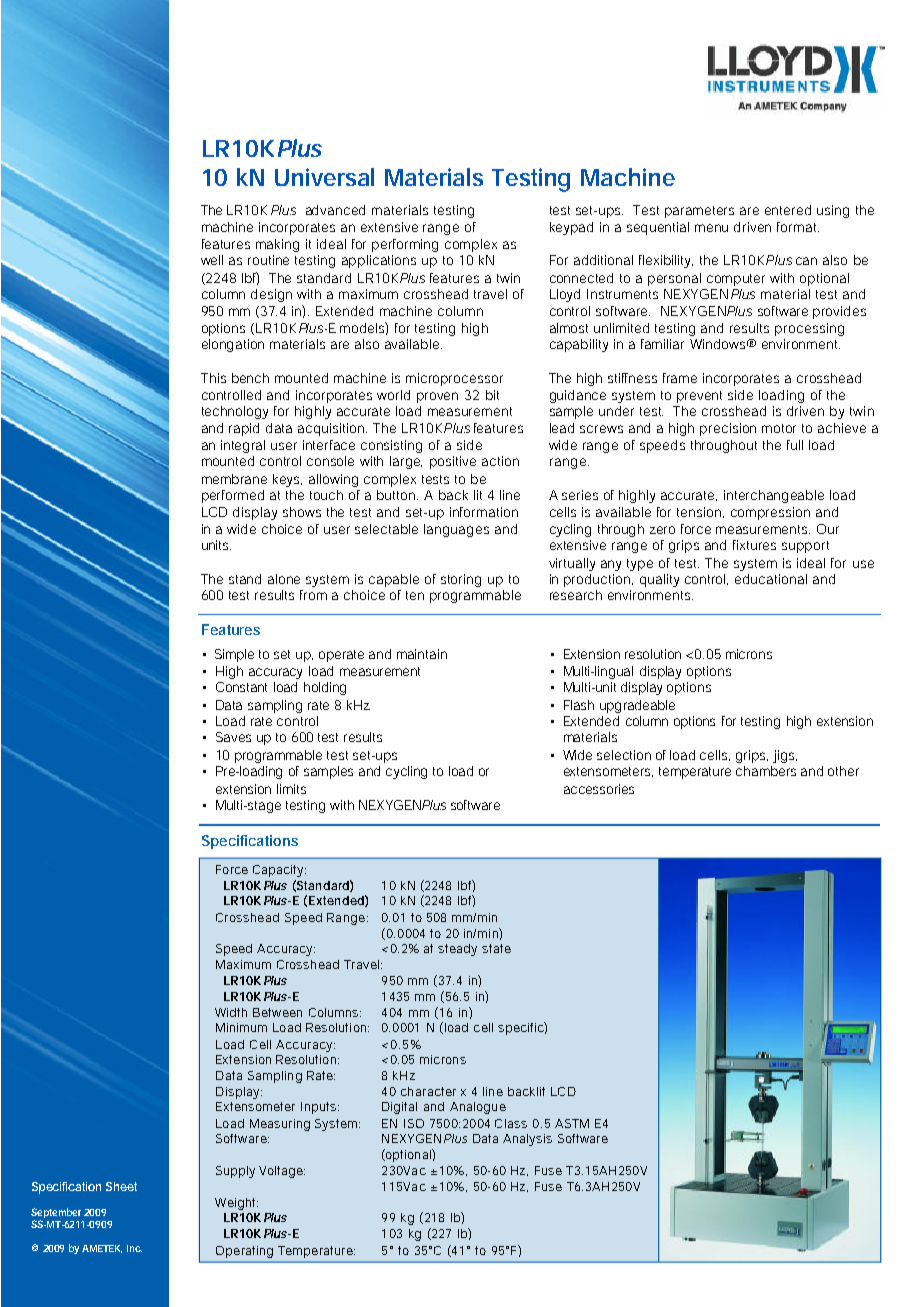 The height and width of the screenshot is (1307, 924). What do you see at coordinates (456, 530) in the screenshot?
I see `languages` at bounding box center [456, 530].
